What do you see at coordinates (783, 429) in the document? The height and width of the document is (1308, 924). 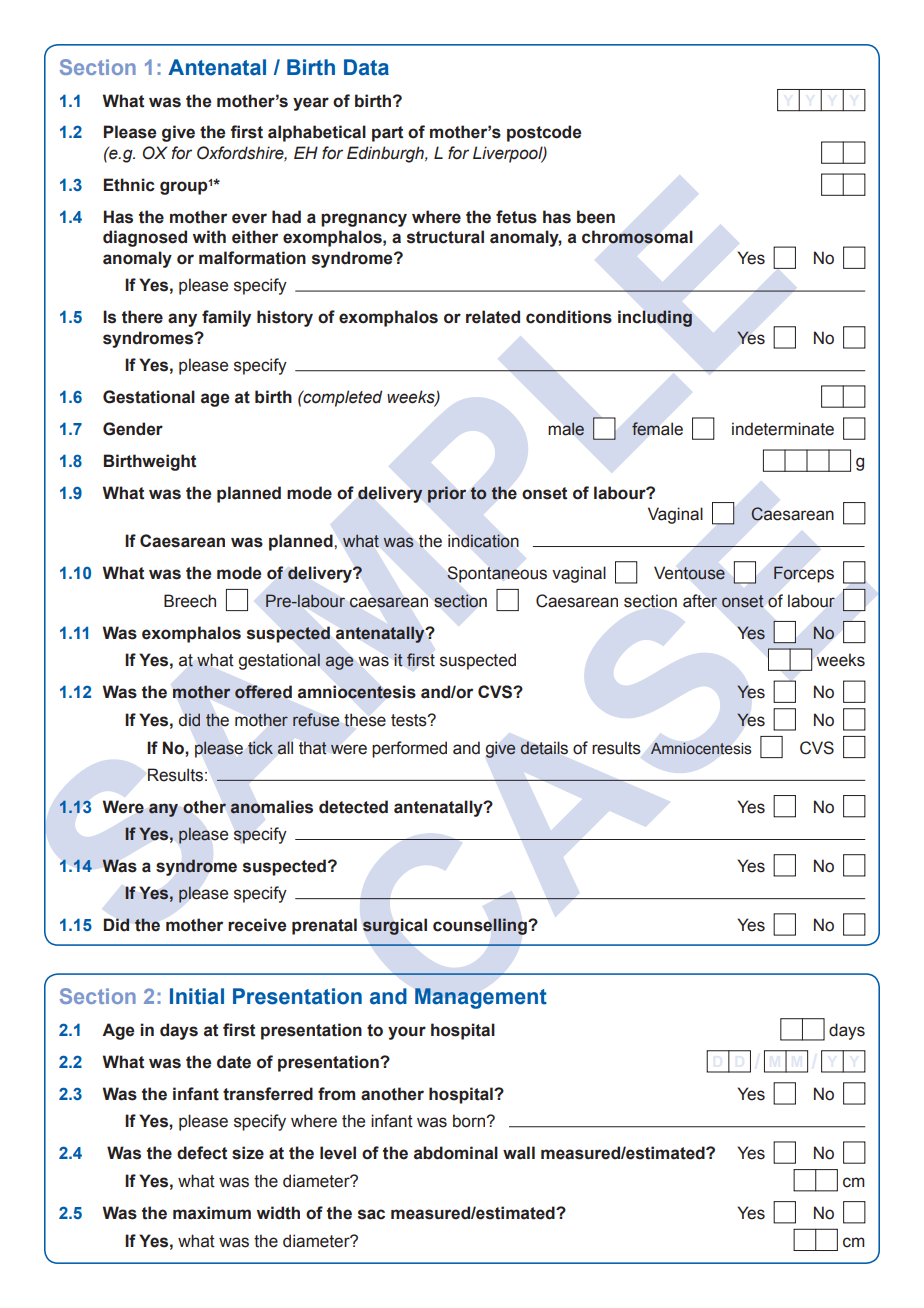 I see `indeterminate` at bounding box center [783, 429].
